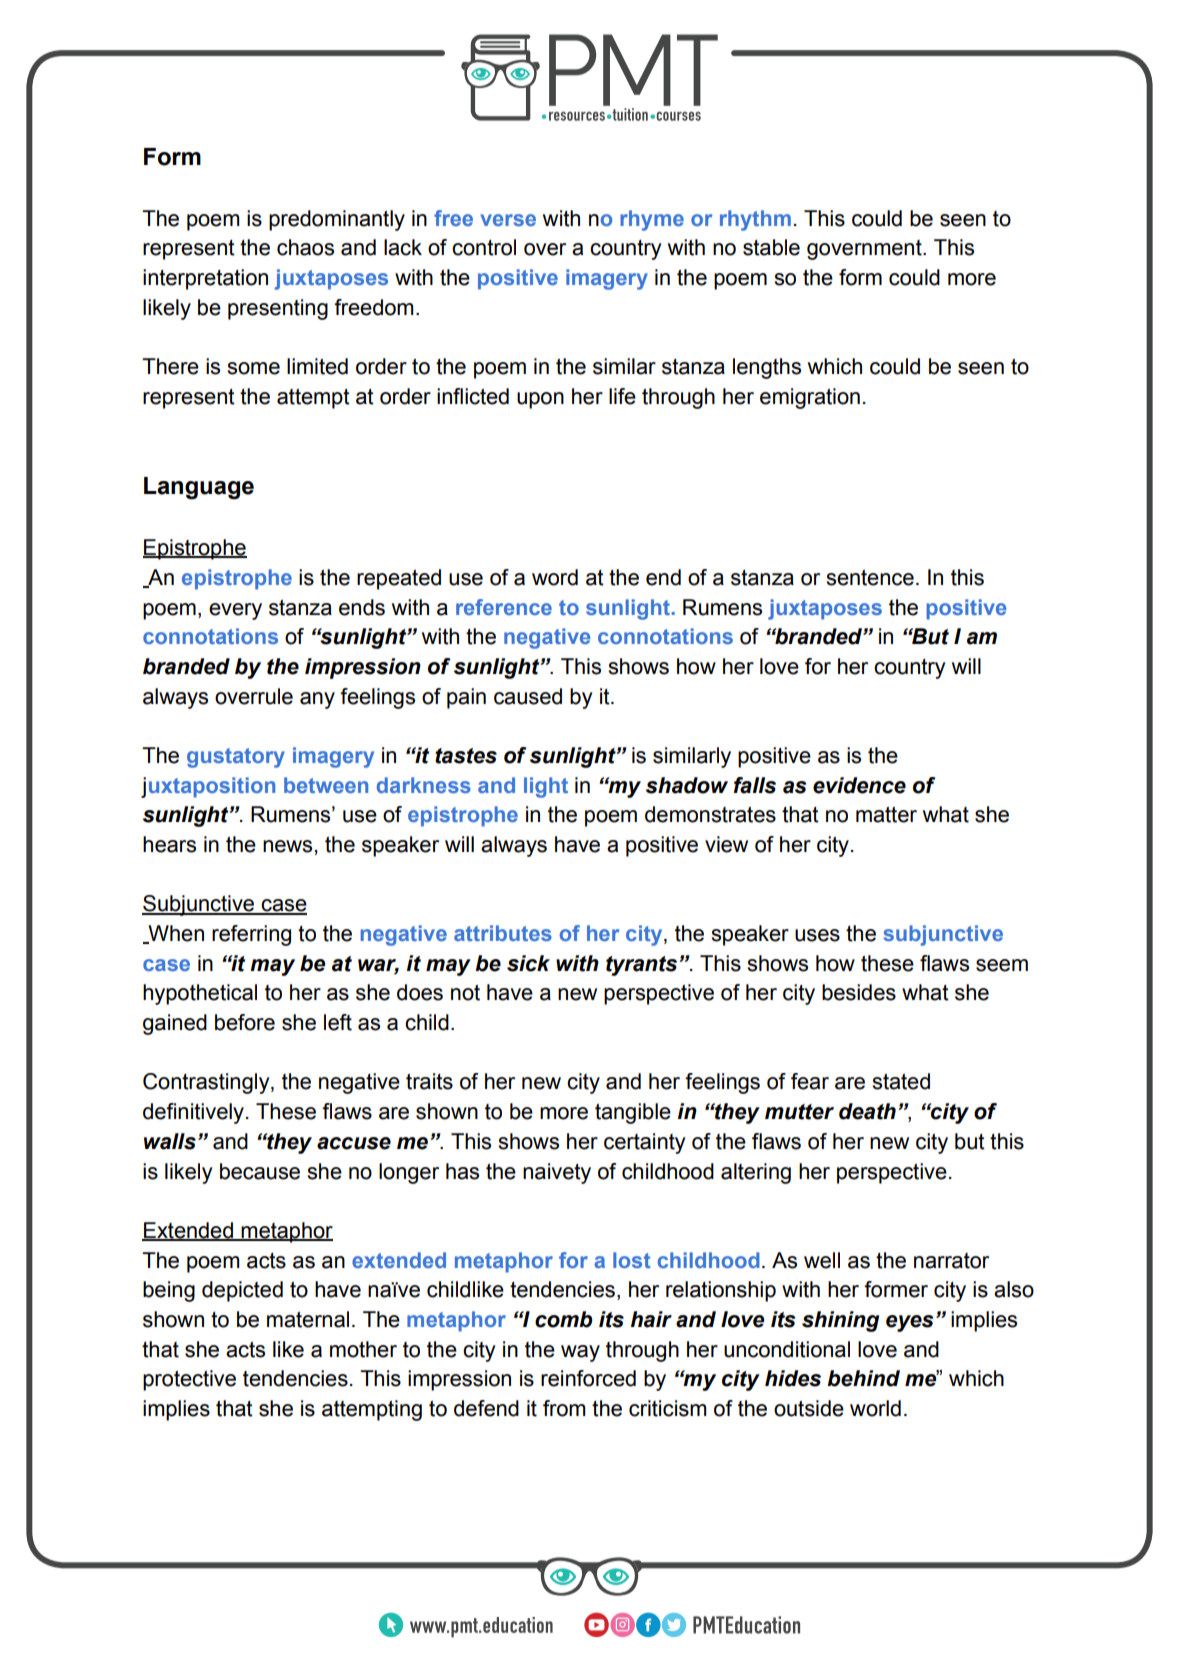 The width and height of the image is (1179, 1667). I want to click on rhyme, so click(652, 220).
